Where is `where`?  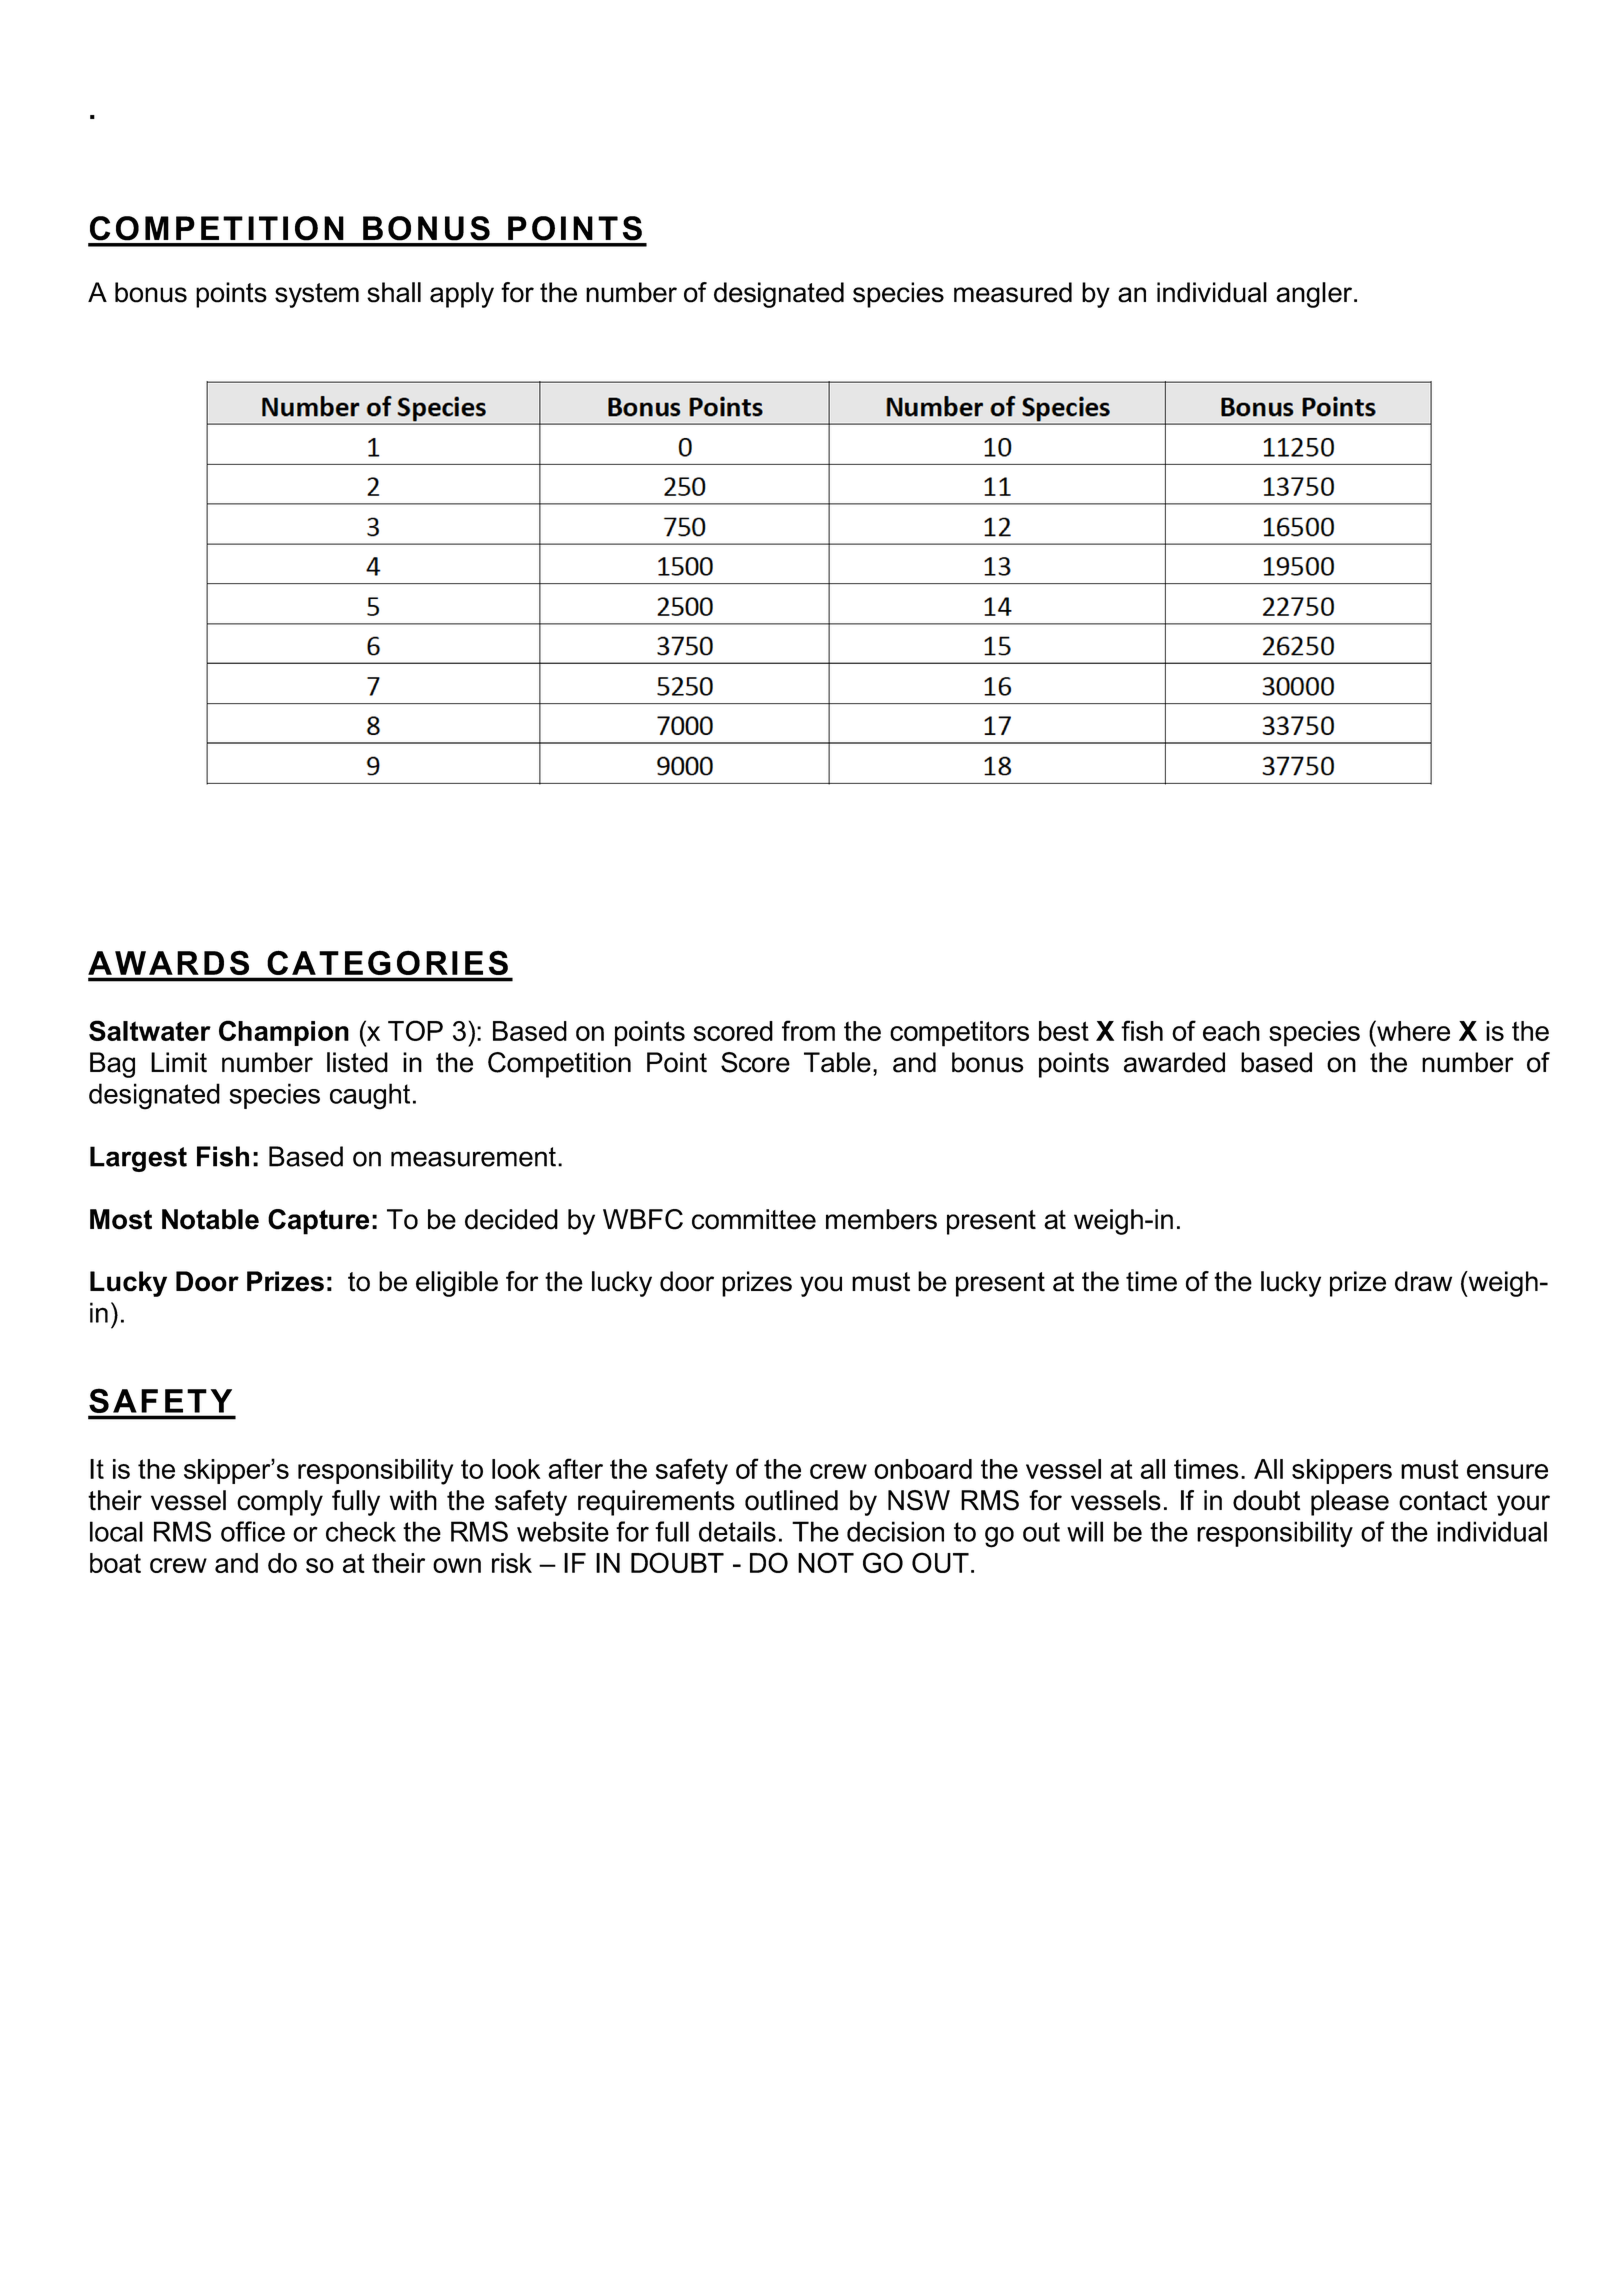
where is located at coordinates (1412, 1030).
